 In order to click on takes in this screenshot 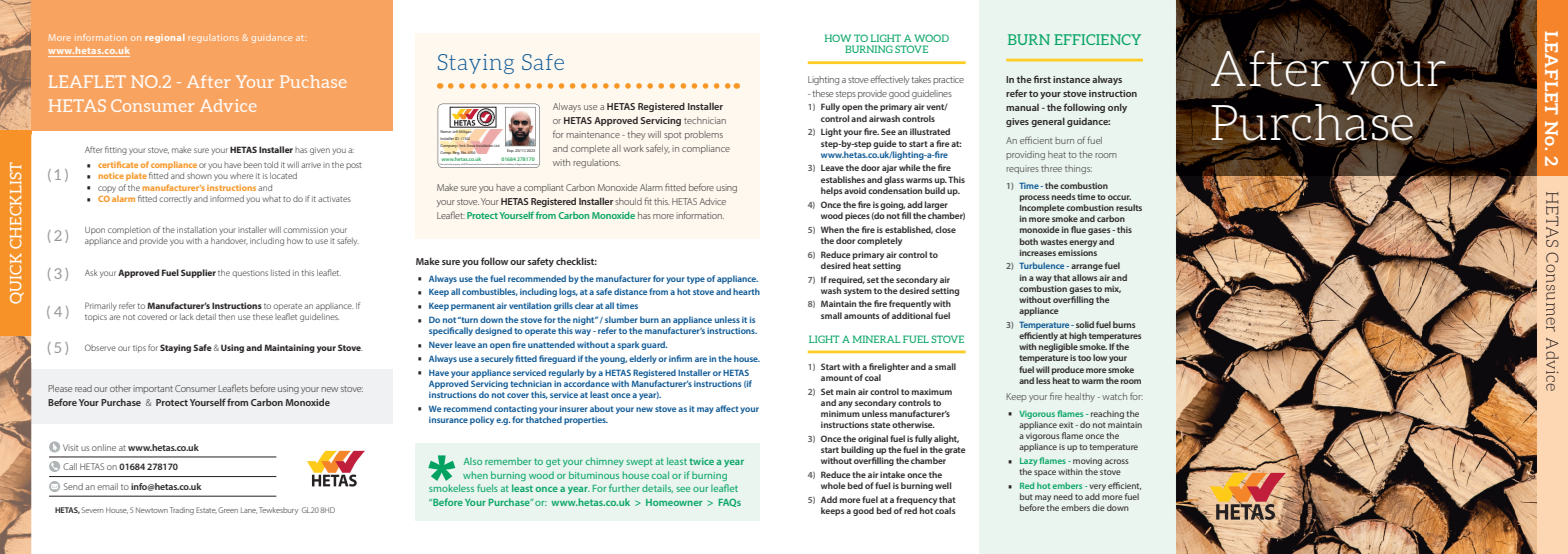, I will do `click(921, 79)`.
